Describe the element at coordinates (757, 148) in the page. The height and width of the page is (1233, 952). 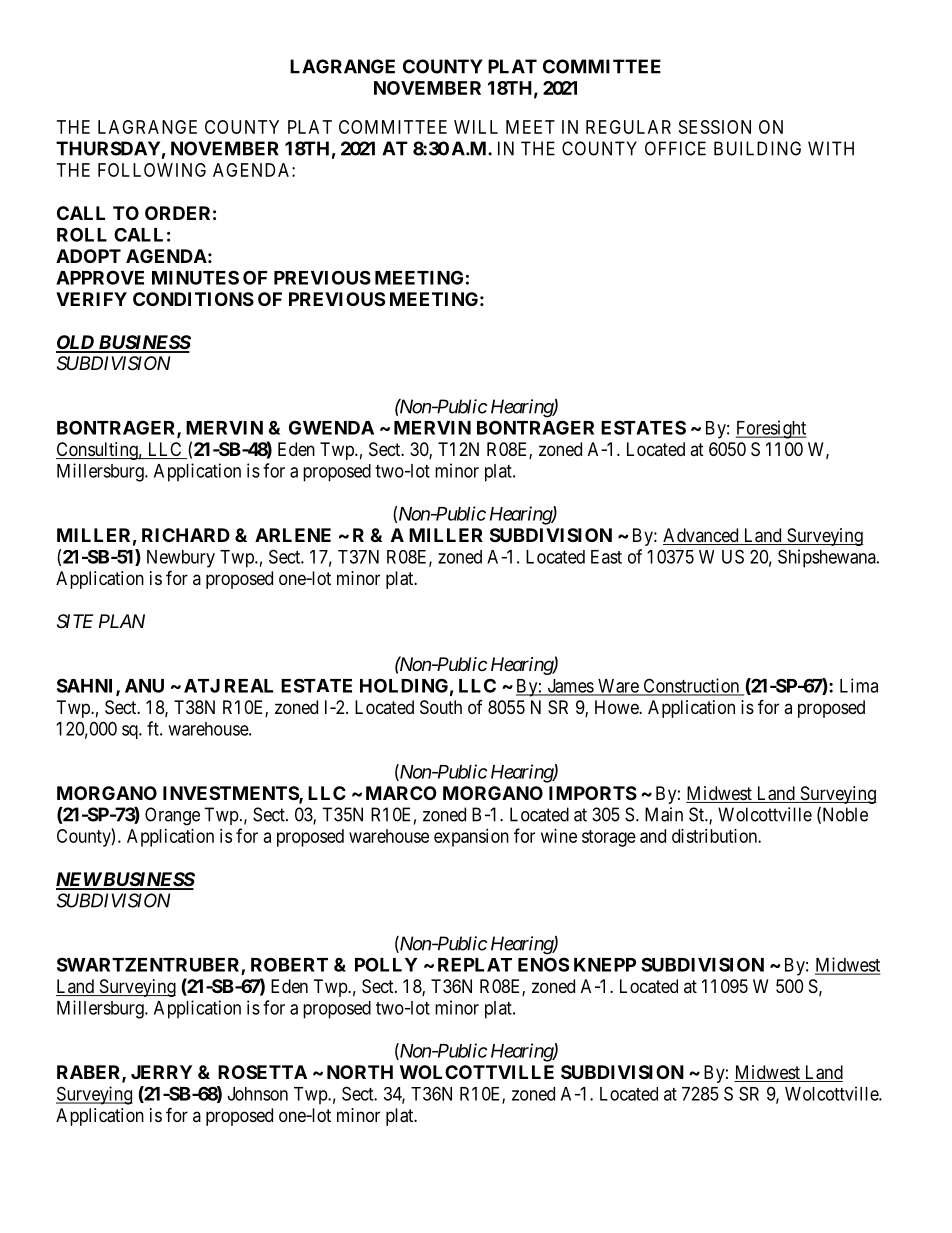
I see `BUILDING` at that location.
